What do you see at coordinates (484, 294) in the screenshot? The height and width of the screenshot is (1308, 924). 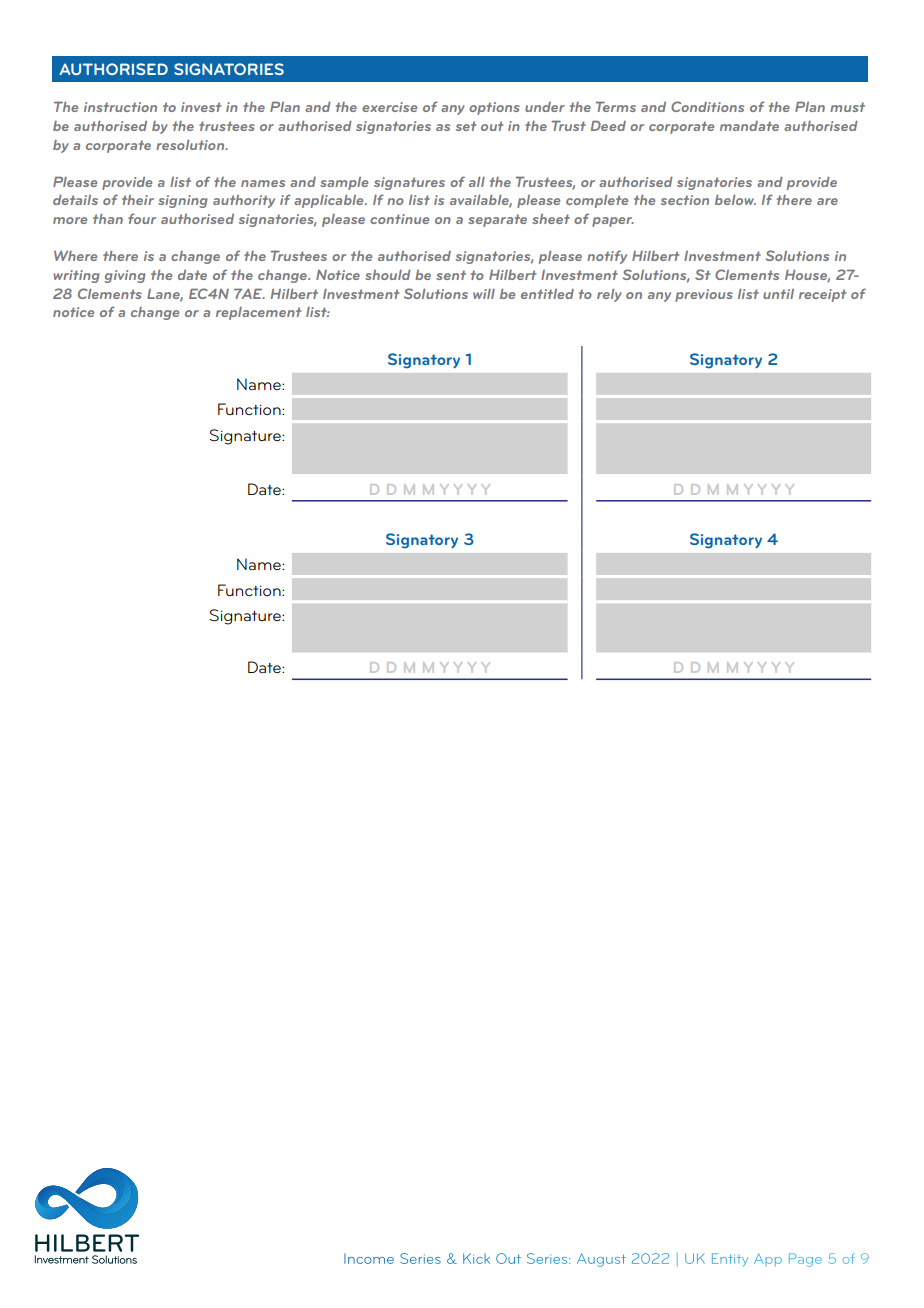 I see `will` at bounding box center [484, 294].
